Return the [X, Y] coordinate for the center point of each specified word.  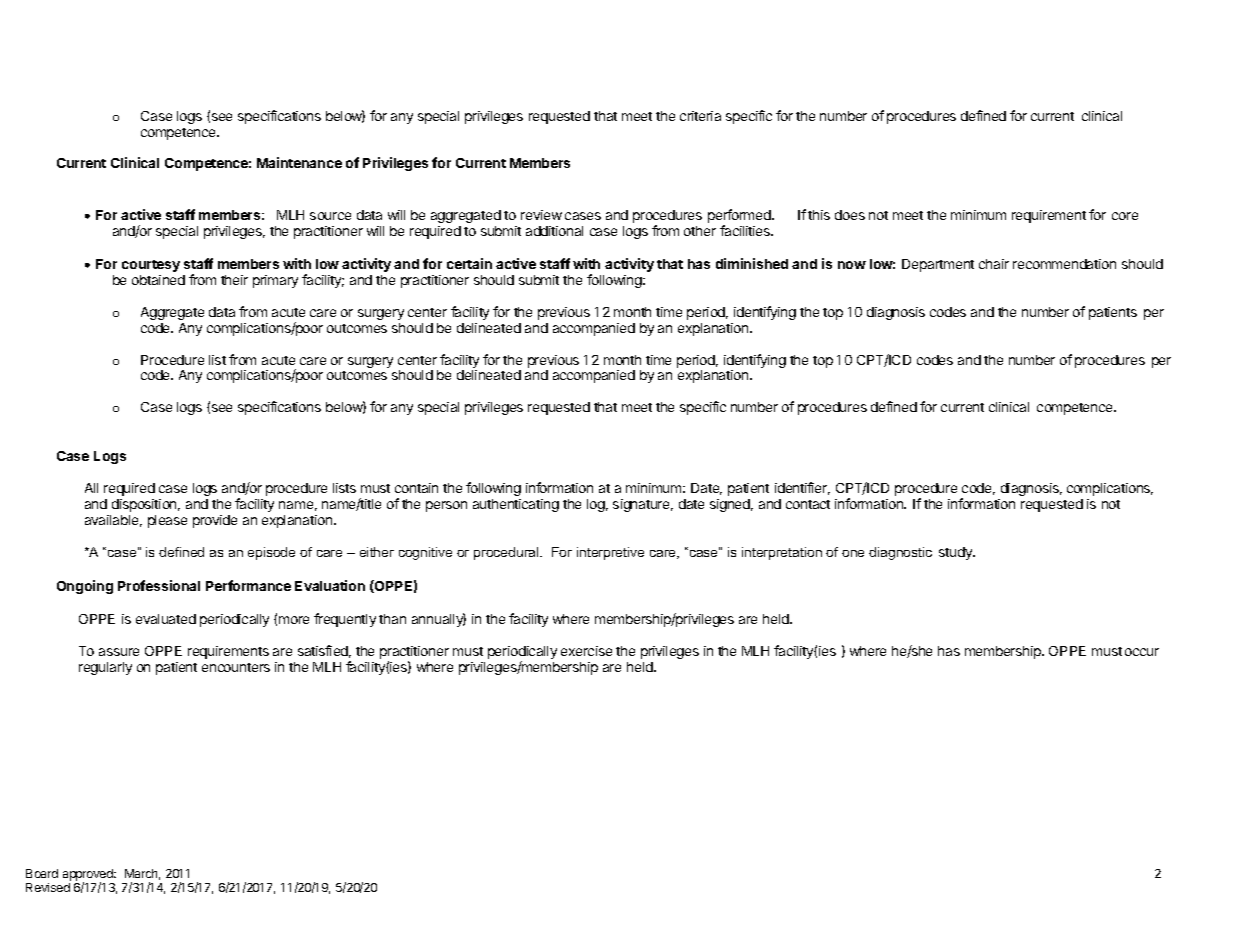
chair [994, 264]
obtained [158, 280]
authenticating [516, 505]
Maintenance [299, 162]
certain [469, 263]
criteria [700, 116]
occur [1142, 652]
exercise [586, 651]
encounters [236, 667]
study [957, 553]
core [1125, 216]
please [167, 521]
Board [42, 873]
